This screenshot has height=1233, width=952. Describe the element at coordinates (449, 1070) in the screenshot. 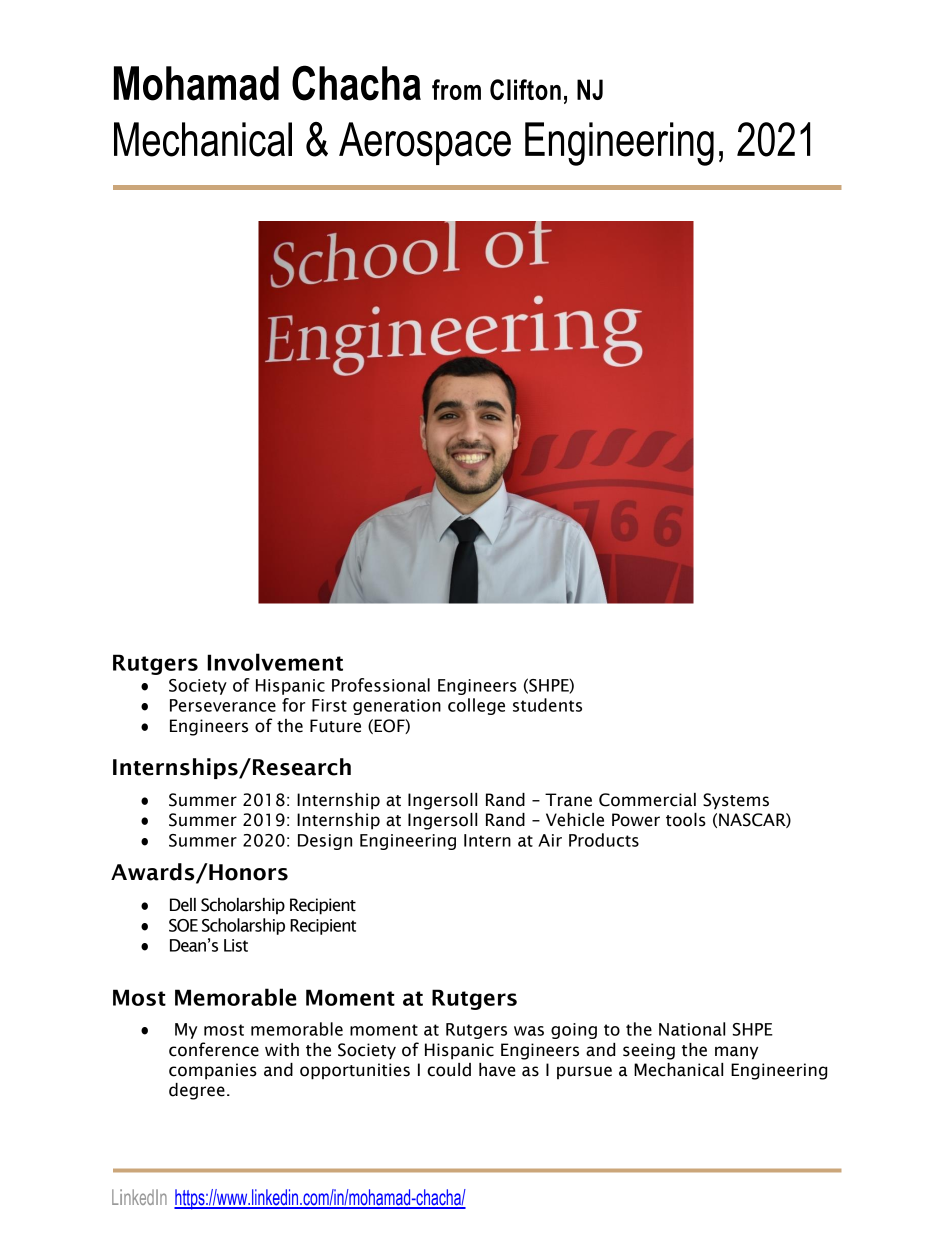

I see `could` at that location.
